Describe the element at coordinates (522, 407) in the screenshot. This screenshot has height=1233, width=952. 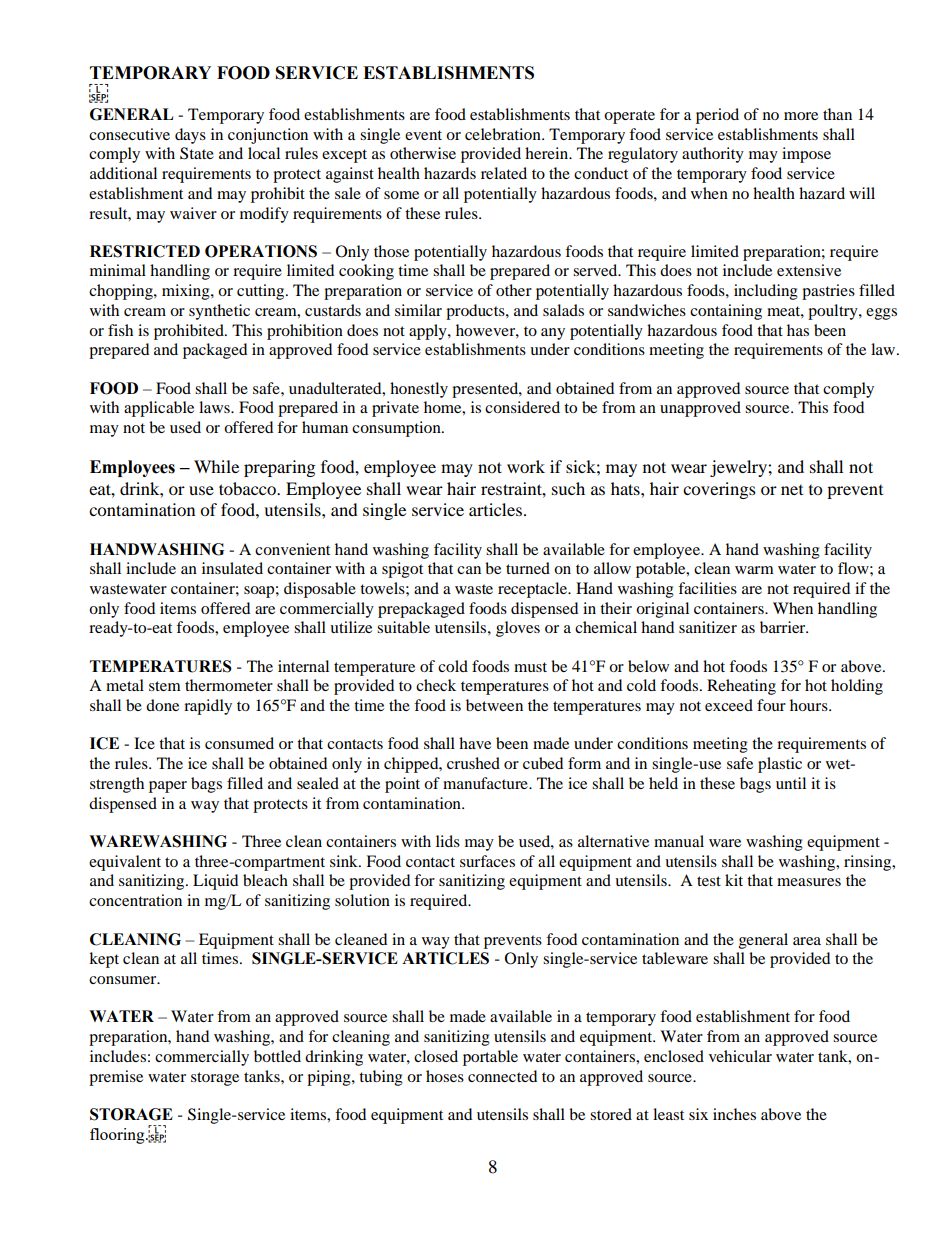
I see `considered` at that location.
